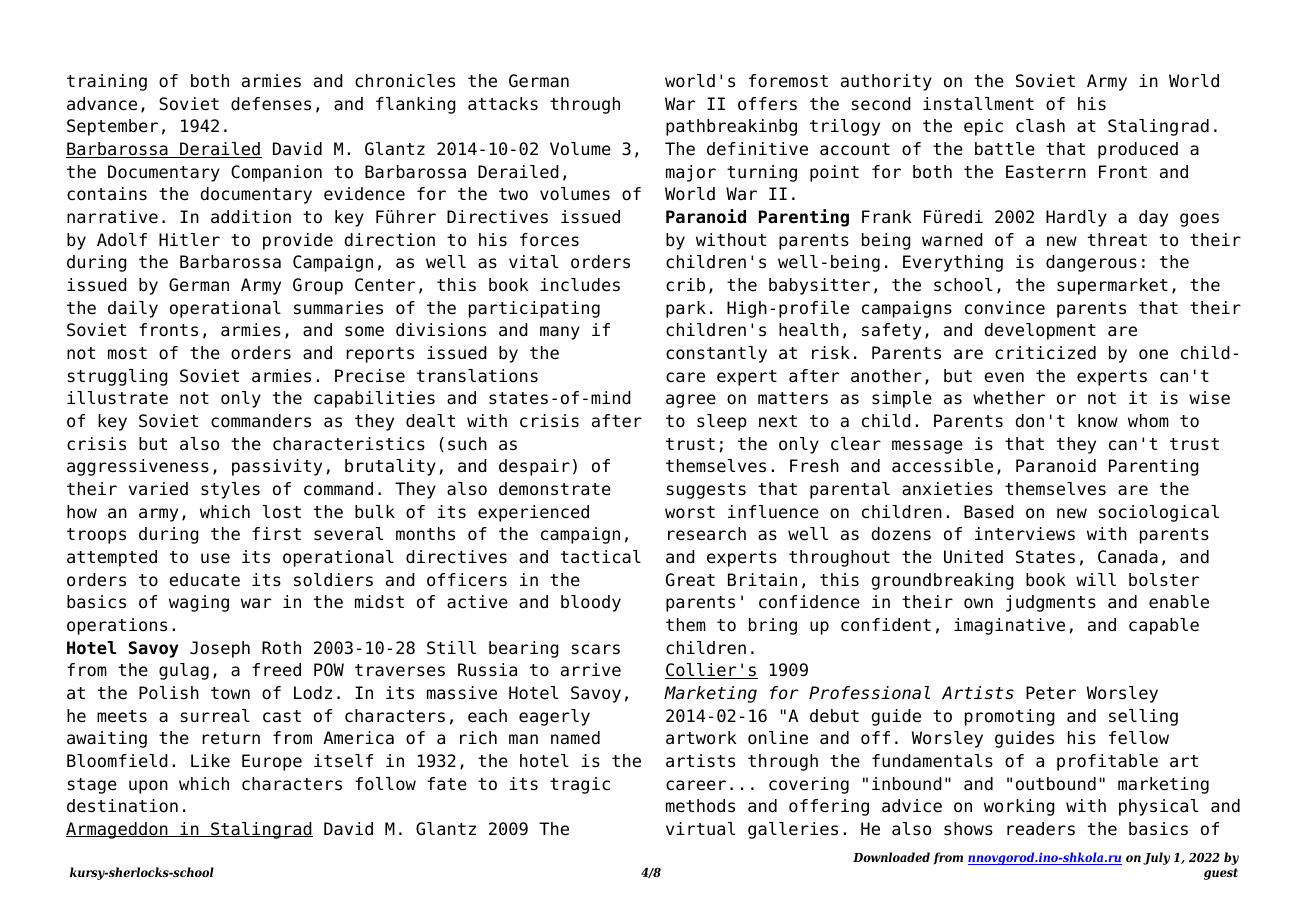 The height and width of the screenshot is (924, 1308). Describe the element at coordinates (1040, 126) in the screenshot. I see `clash` at that location.
